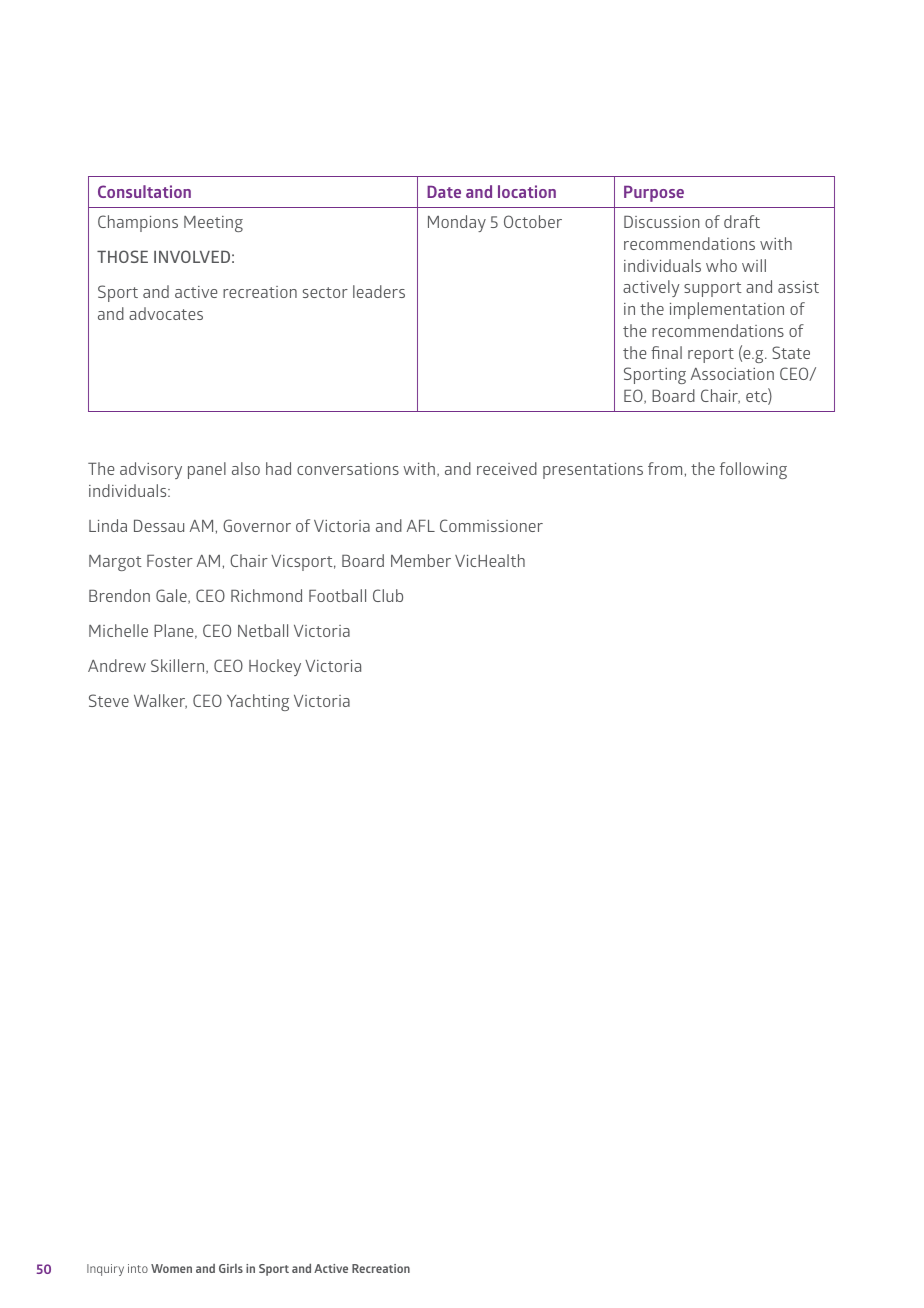 This screenshot has width=924, height=1308. I want to click on Women, so click(171, 1268).
